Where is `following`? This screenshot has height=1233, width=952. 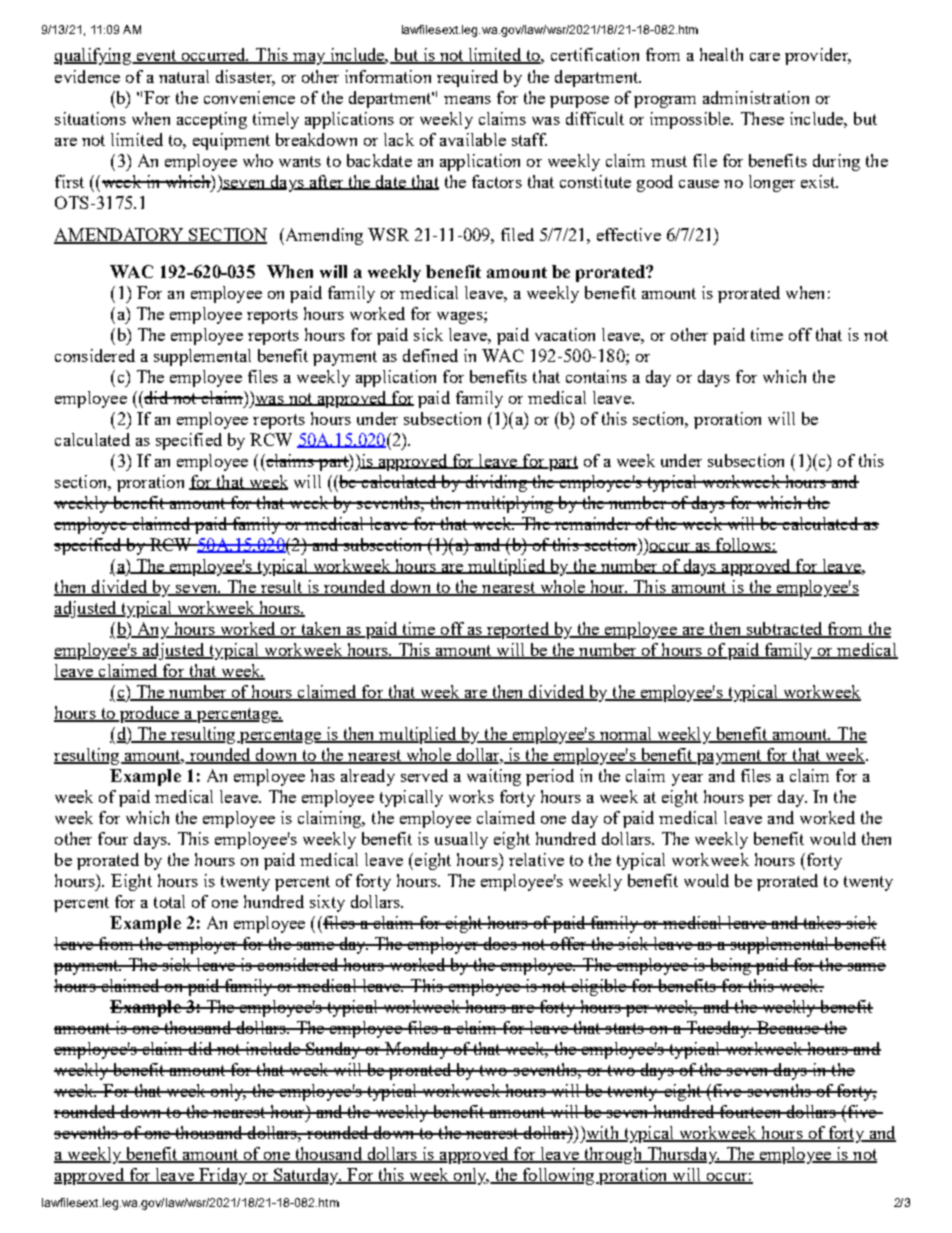 following is located at coordinates (558, 1176).
